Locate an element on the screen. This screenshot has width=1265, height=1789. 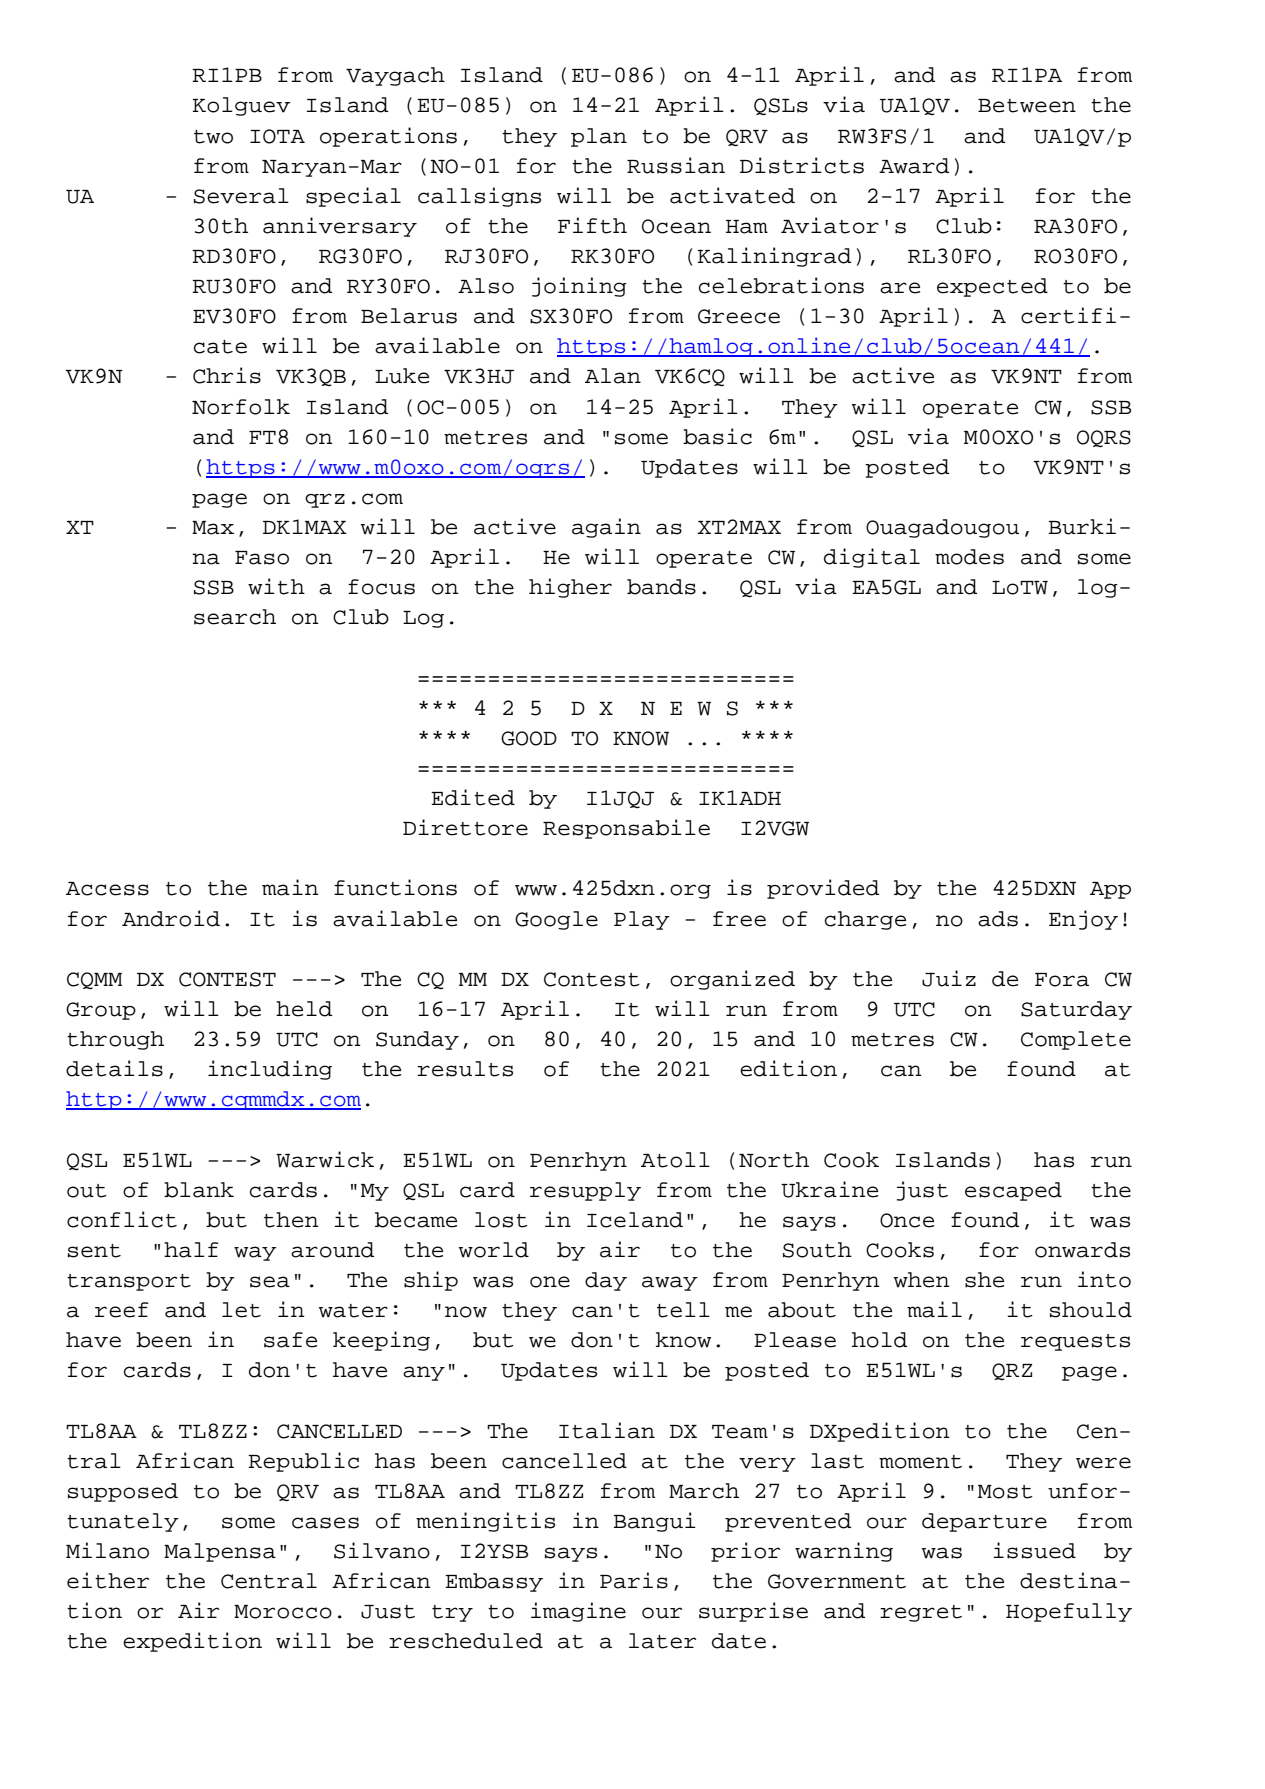
regret is located at coordinates (921, 1613).
